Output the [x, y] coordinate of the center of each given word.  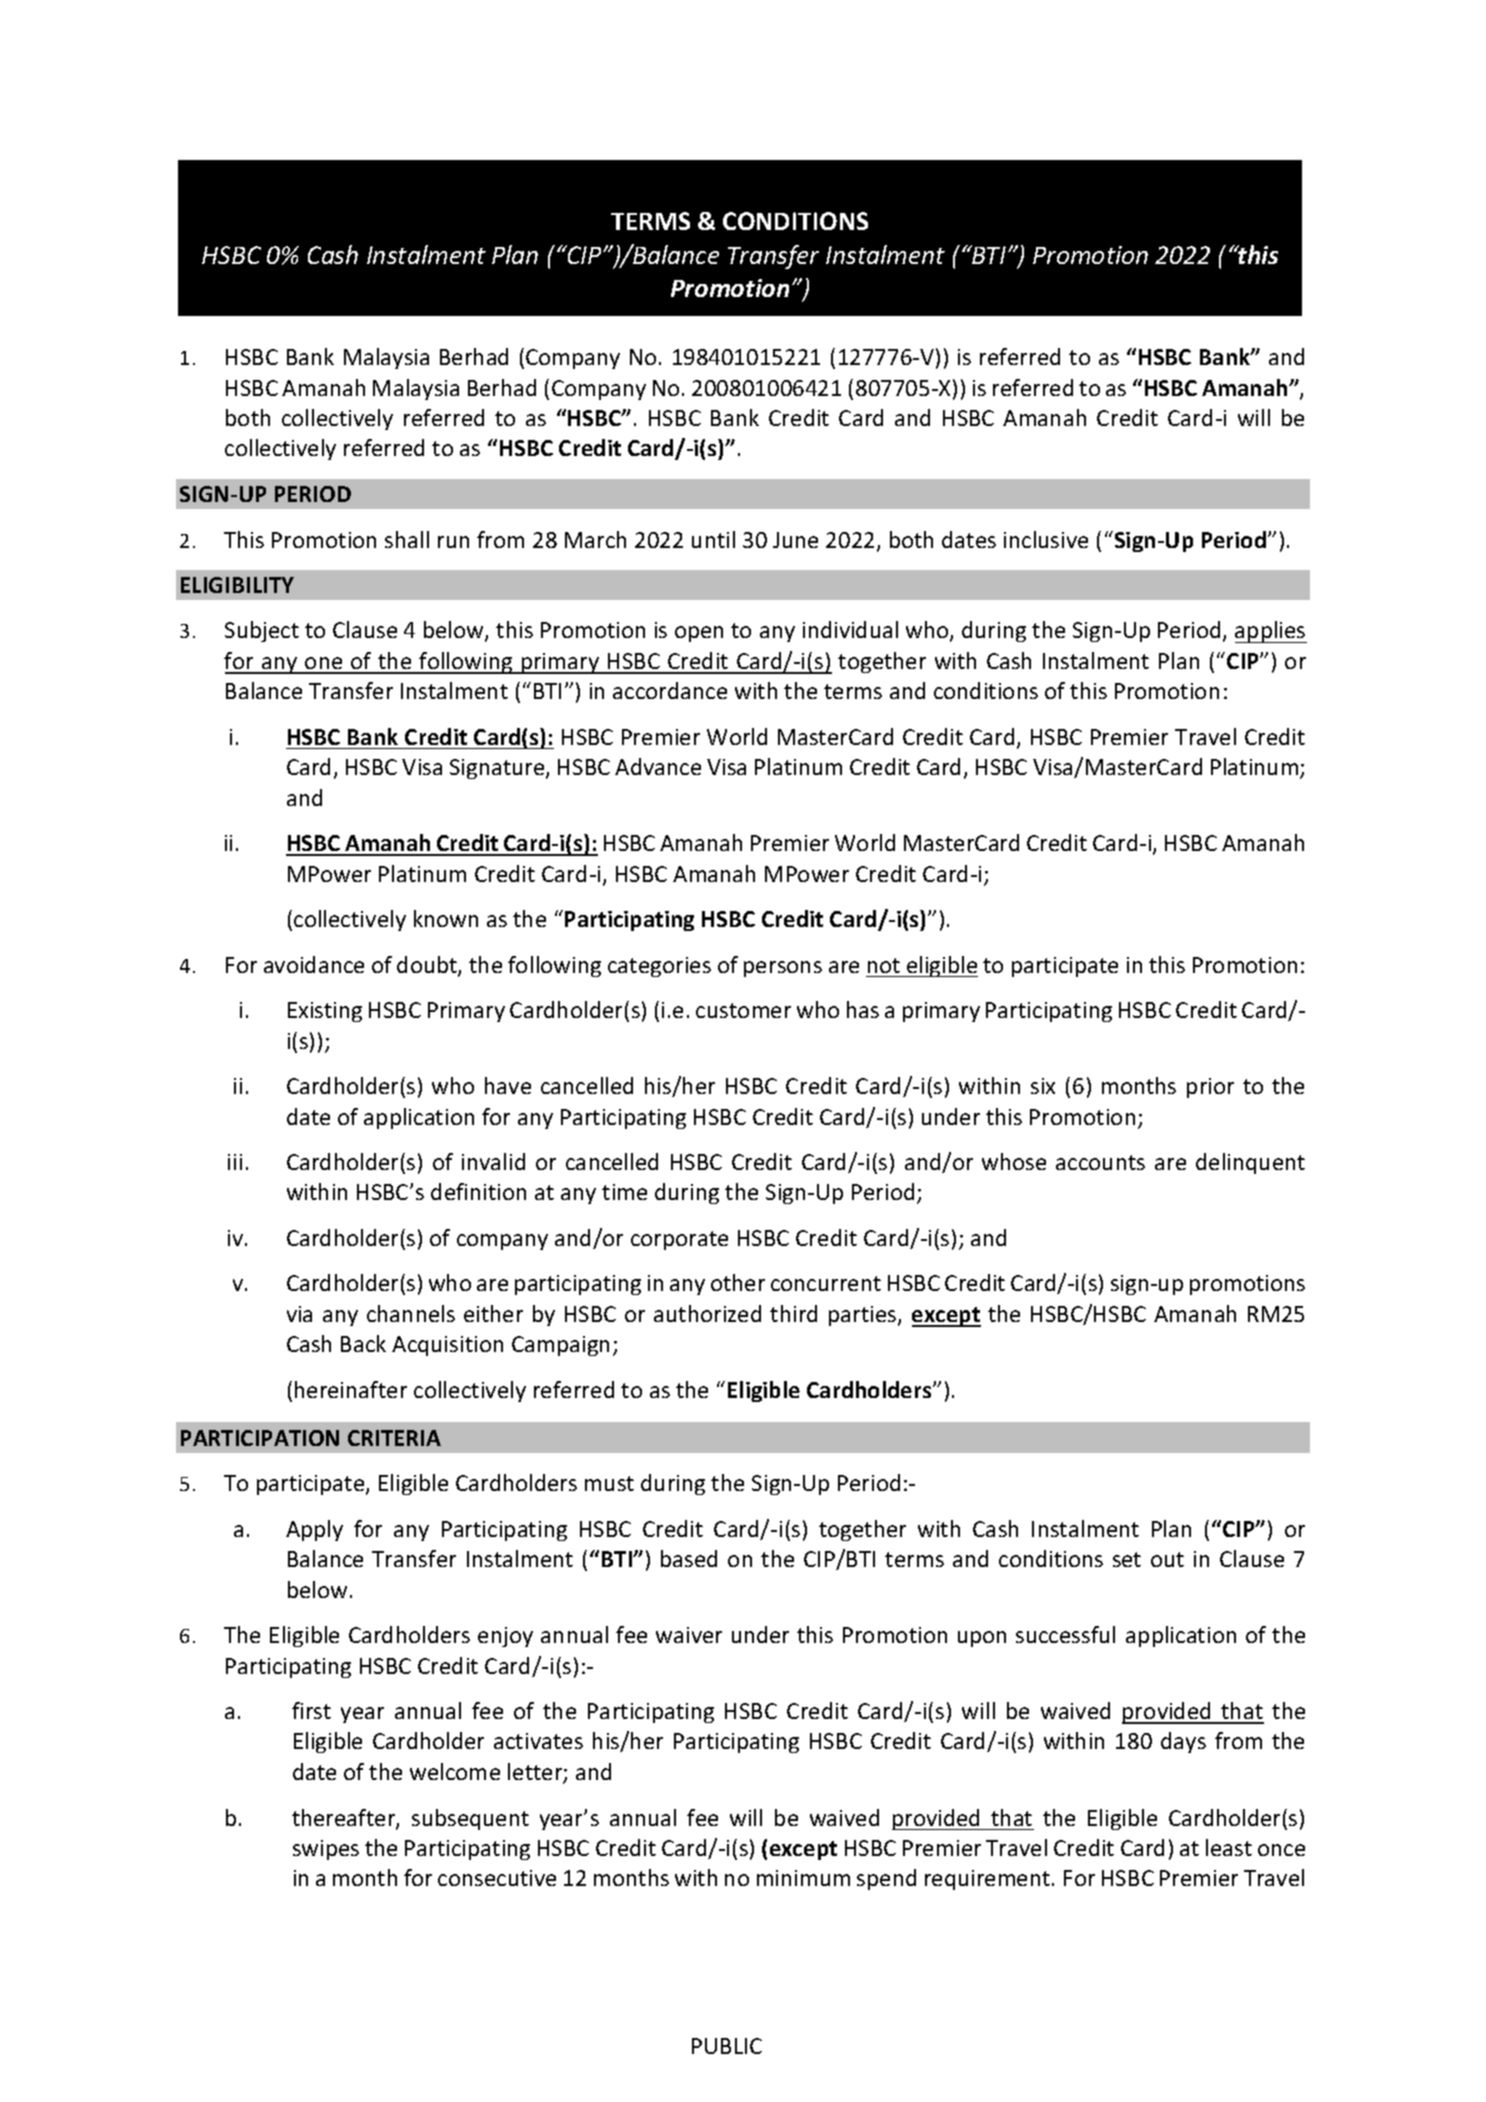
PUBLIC [727, 2046]
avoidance [314, 964]
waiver [689, 1635]
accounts [1100, 1162]
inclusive [1046, 539]
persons [783, 969]
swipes [326, 1850]
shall [407, 539]
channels [411, 1313]
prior [1210, 1088]
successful [1065, 1634]
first [311, 1710]
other [738, 1282]
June [795, 540]
